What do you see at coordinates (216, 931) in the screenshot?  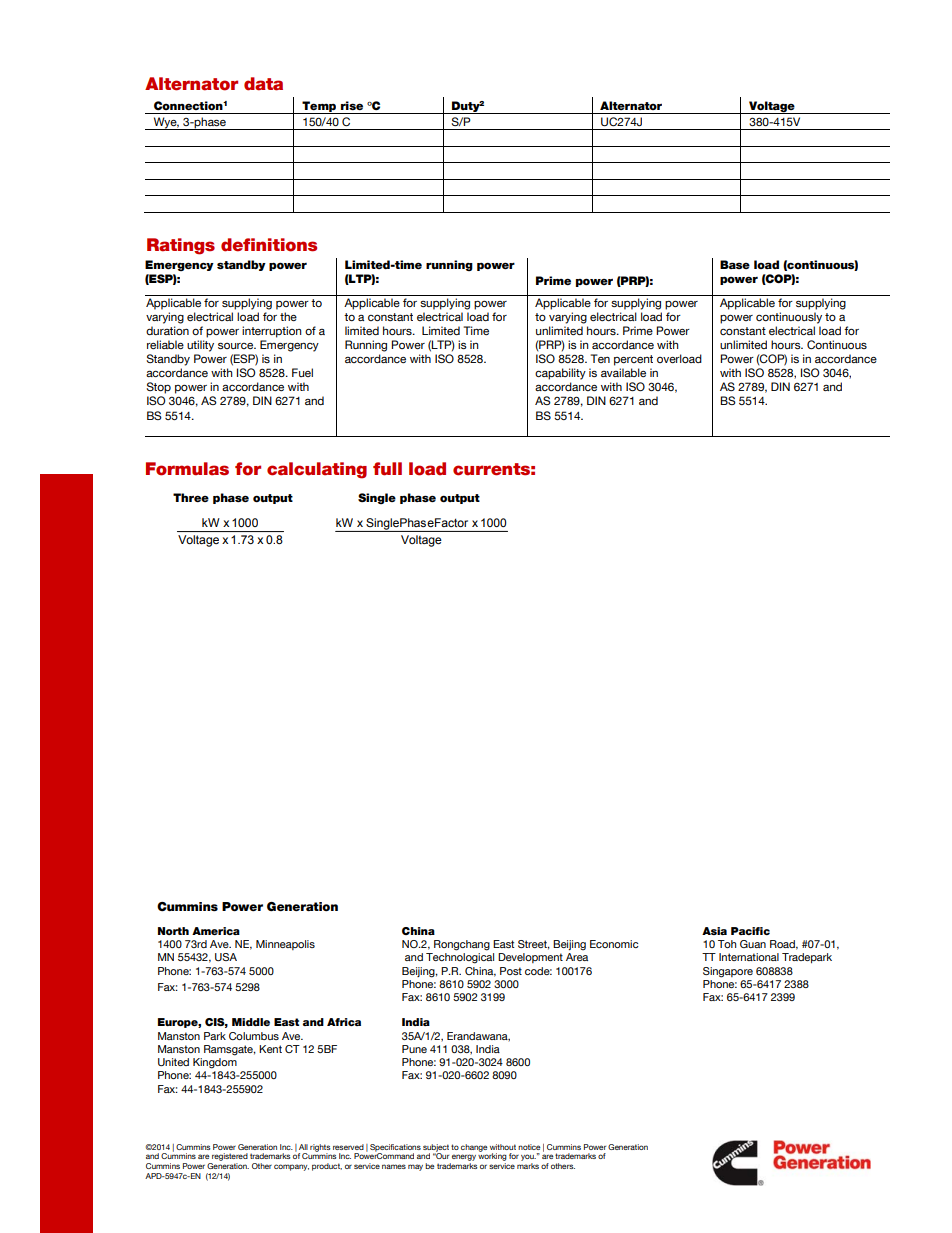 I see `America` at bounding box center [216, 931].
